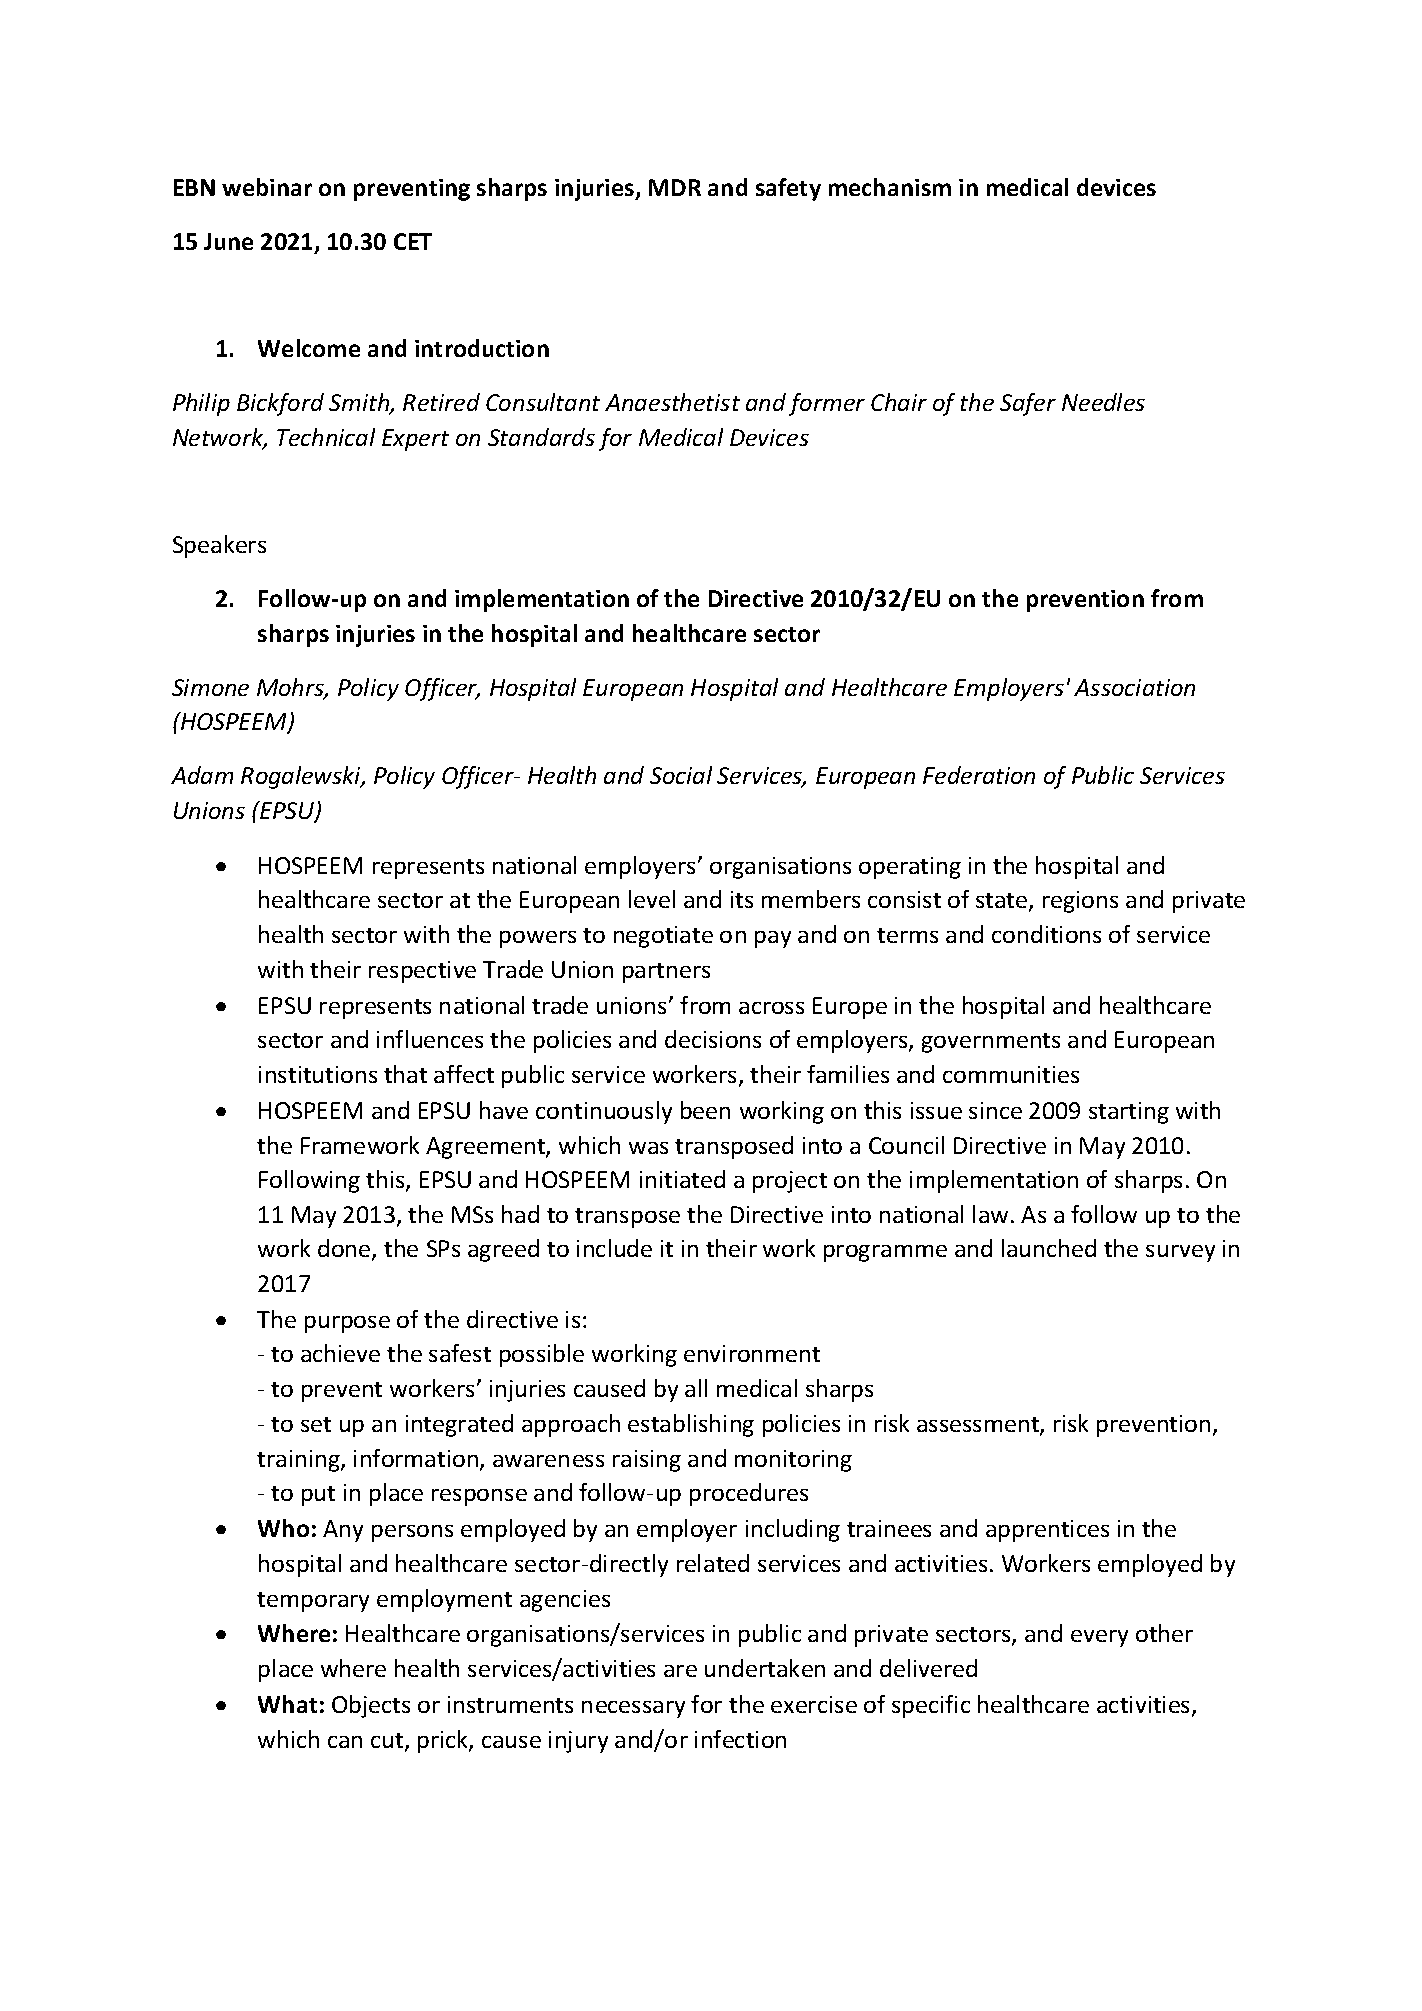 The height and width of the screenshot is (2011, 1422). What do you see at coordinates (675, 187) in the screenshot?
I see `MDR` at bounding box center [675, 187].
